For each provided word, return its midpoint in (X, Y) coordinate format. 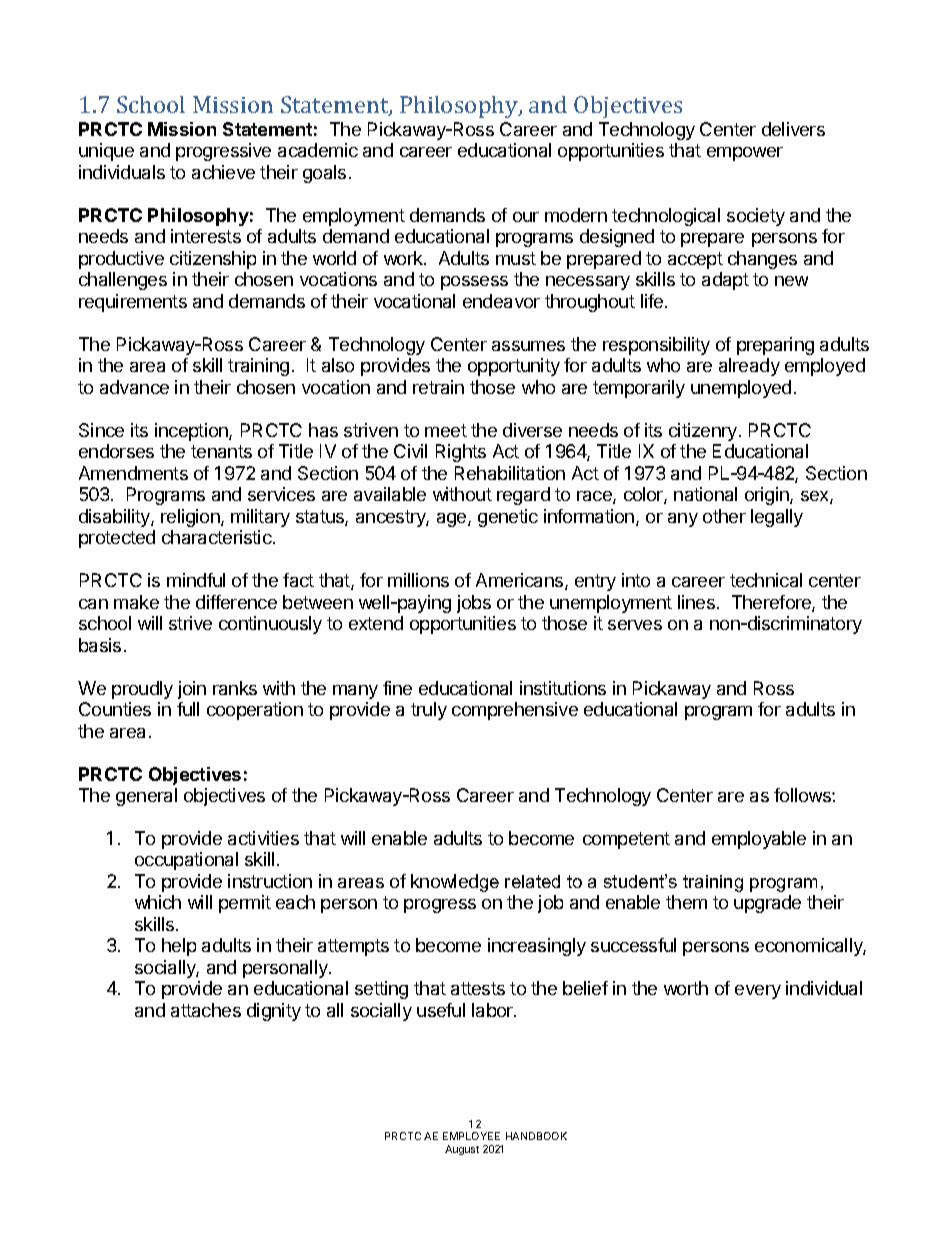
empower (745, 154)
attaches (206, 1010)
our (526, 217)
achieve (223, 172)
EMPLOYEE (471, 1136)
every (758, 992)
